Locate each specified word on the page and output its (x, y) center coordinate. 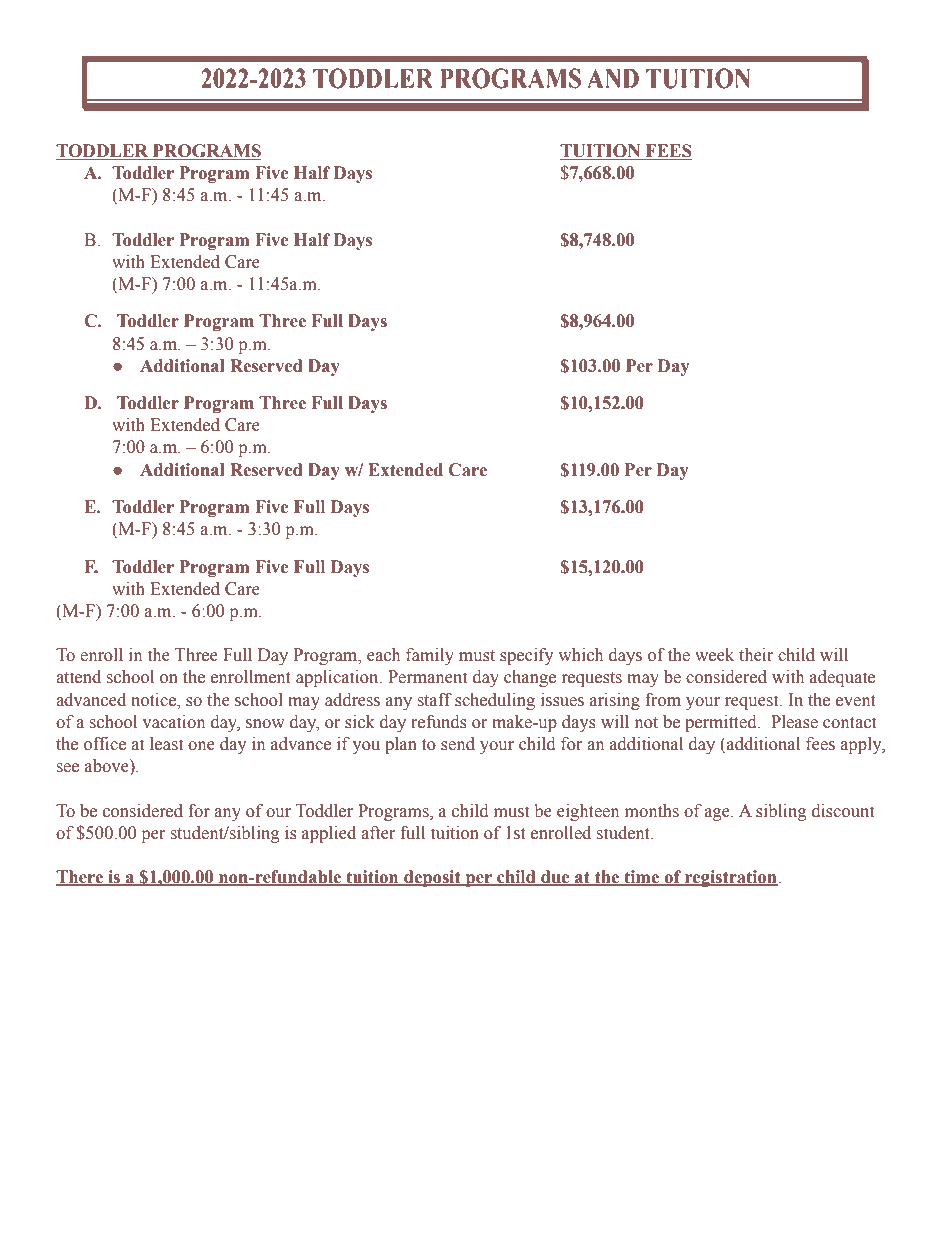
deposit (432, 878)
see (68, 768)
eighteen (588, 812)
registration (730, 878)
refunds (439, 722)
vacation (174, 722)
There (80, 878)
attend (78, 677)
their (756, 655)
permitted (722, 723)
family (430, 656)
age (718, 814)
